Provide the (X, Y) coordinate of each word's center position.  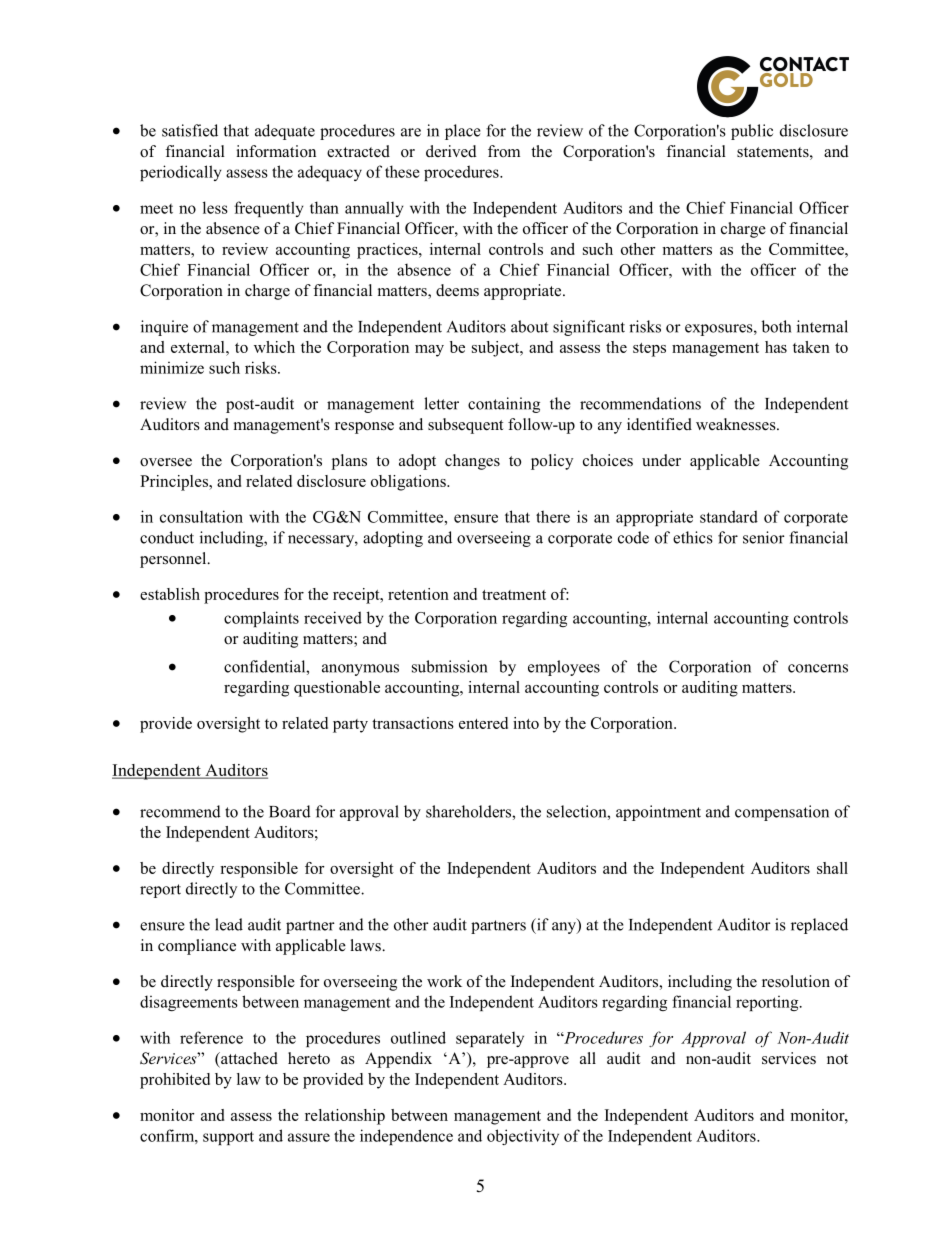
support (228, 1138)
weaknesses (737, 424)
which (274, 347)
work (444, 981)
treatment (514, 595)
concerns (818, 668)
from (504, 151)
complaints (261, 619)
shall (832, 868)
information (276, 151)
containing (504, 405)
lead (229, 924)
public (752, 132)
